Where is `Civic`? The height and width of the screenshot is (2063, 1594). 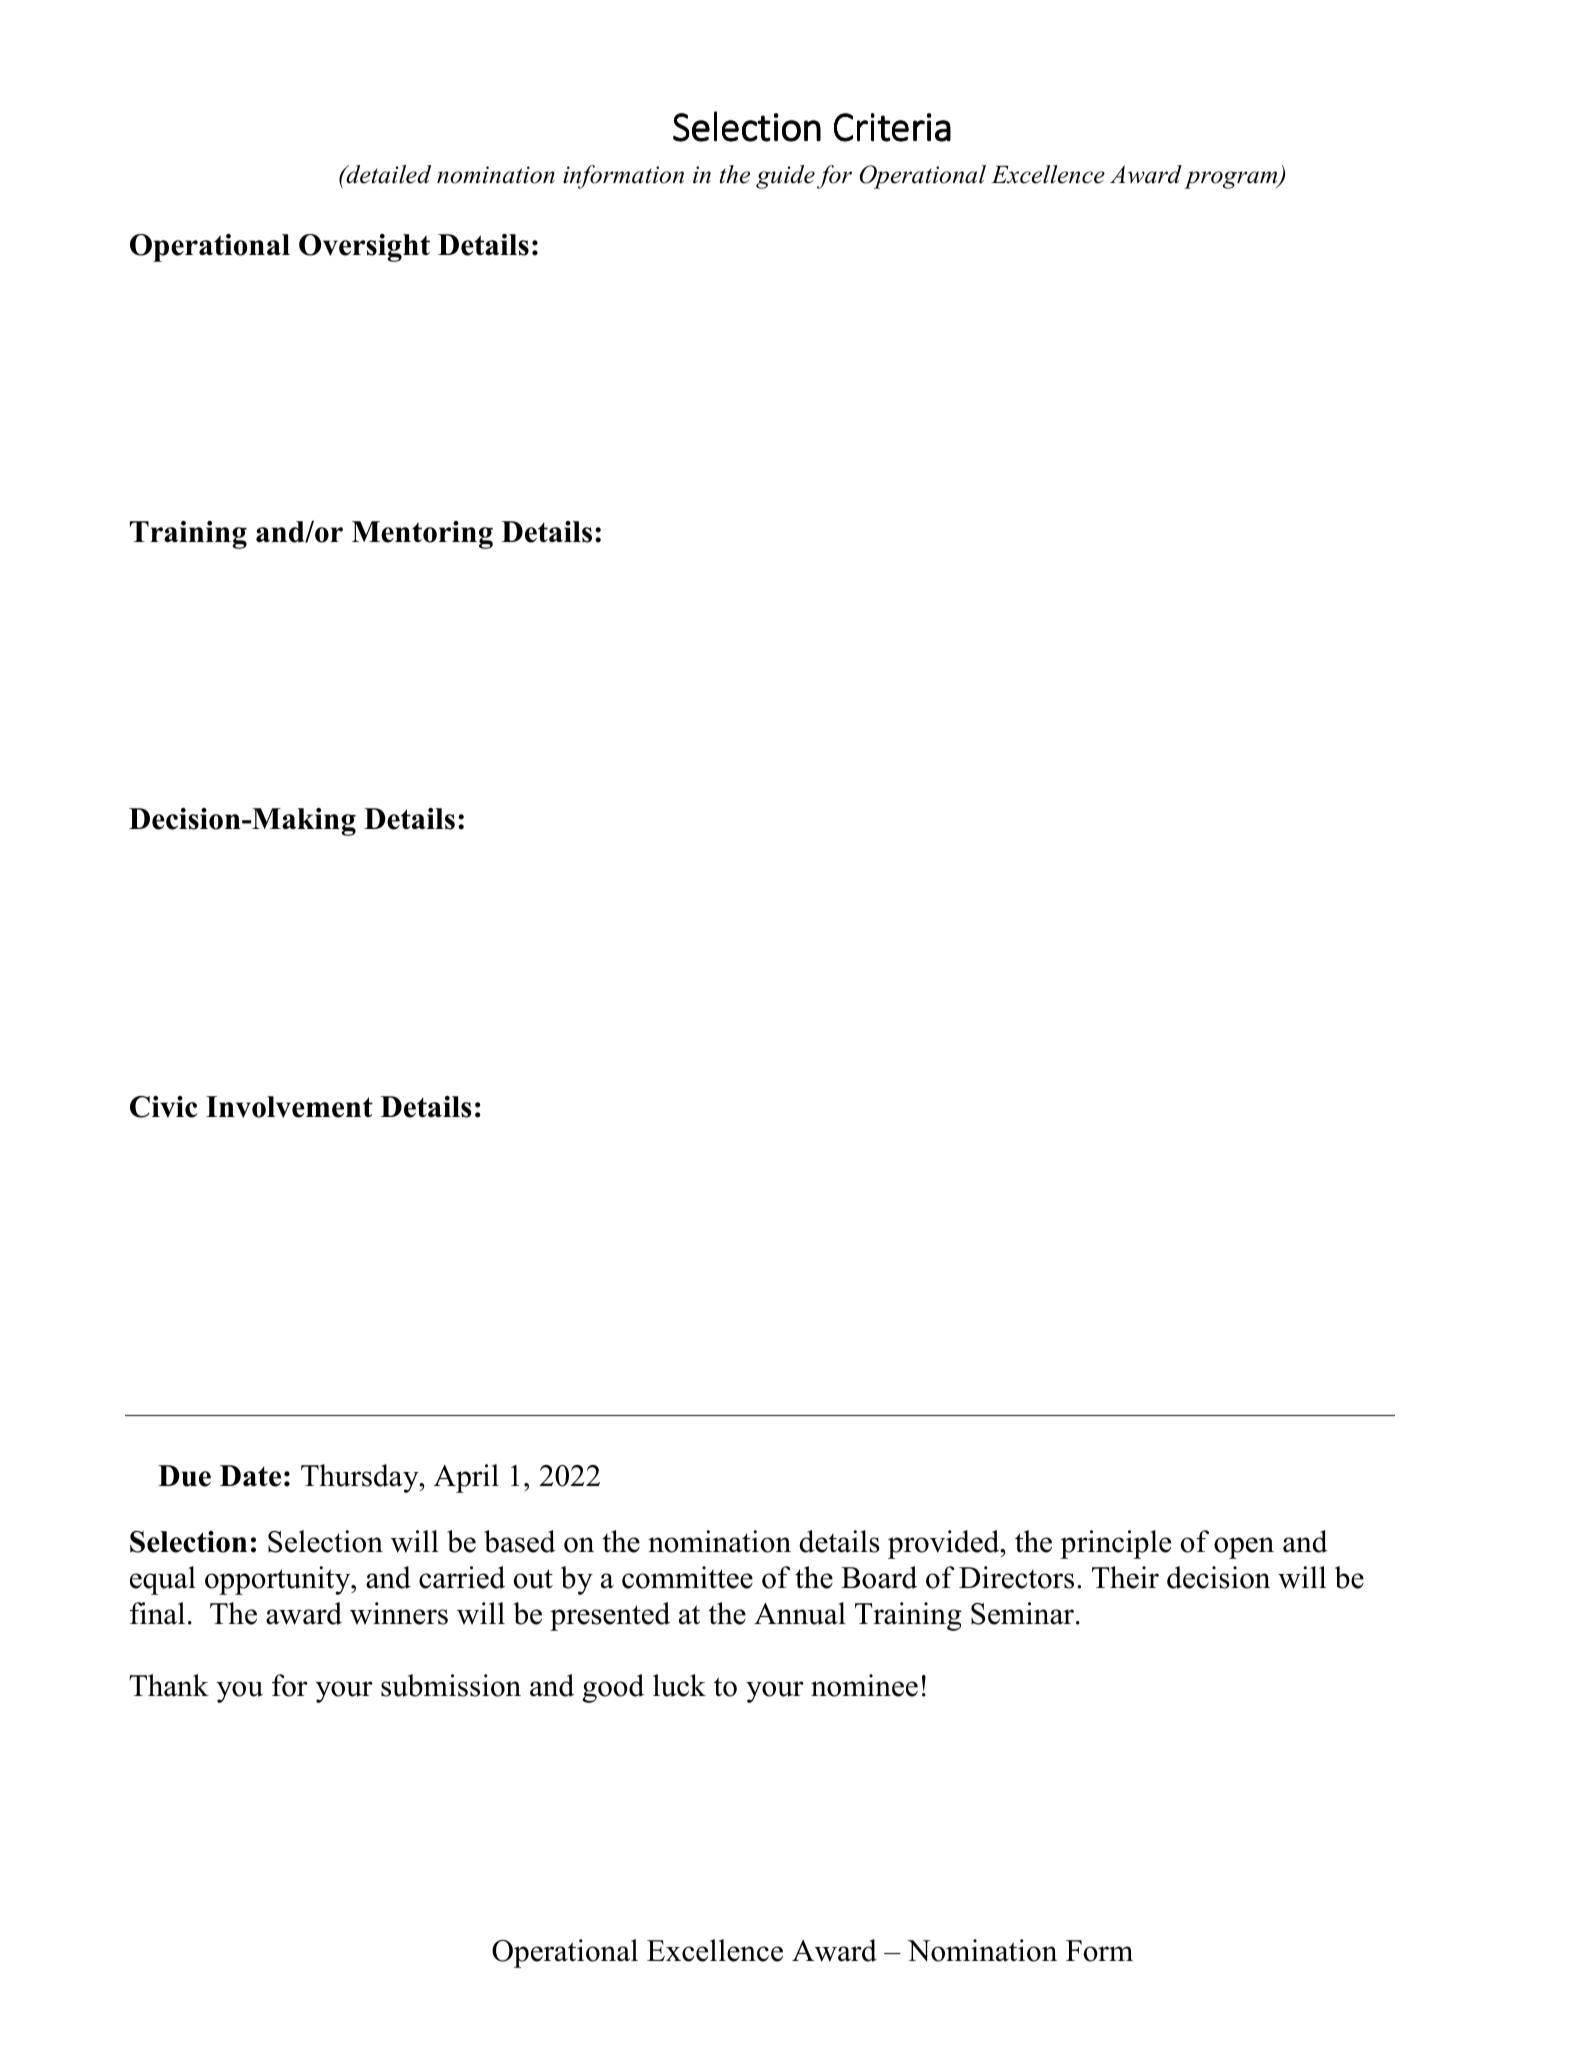
Civic is located at coordinates (163, 1107).
